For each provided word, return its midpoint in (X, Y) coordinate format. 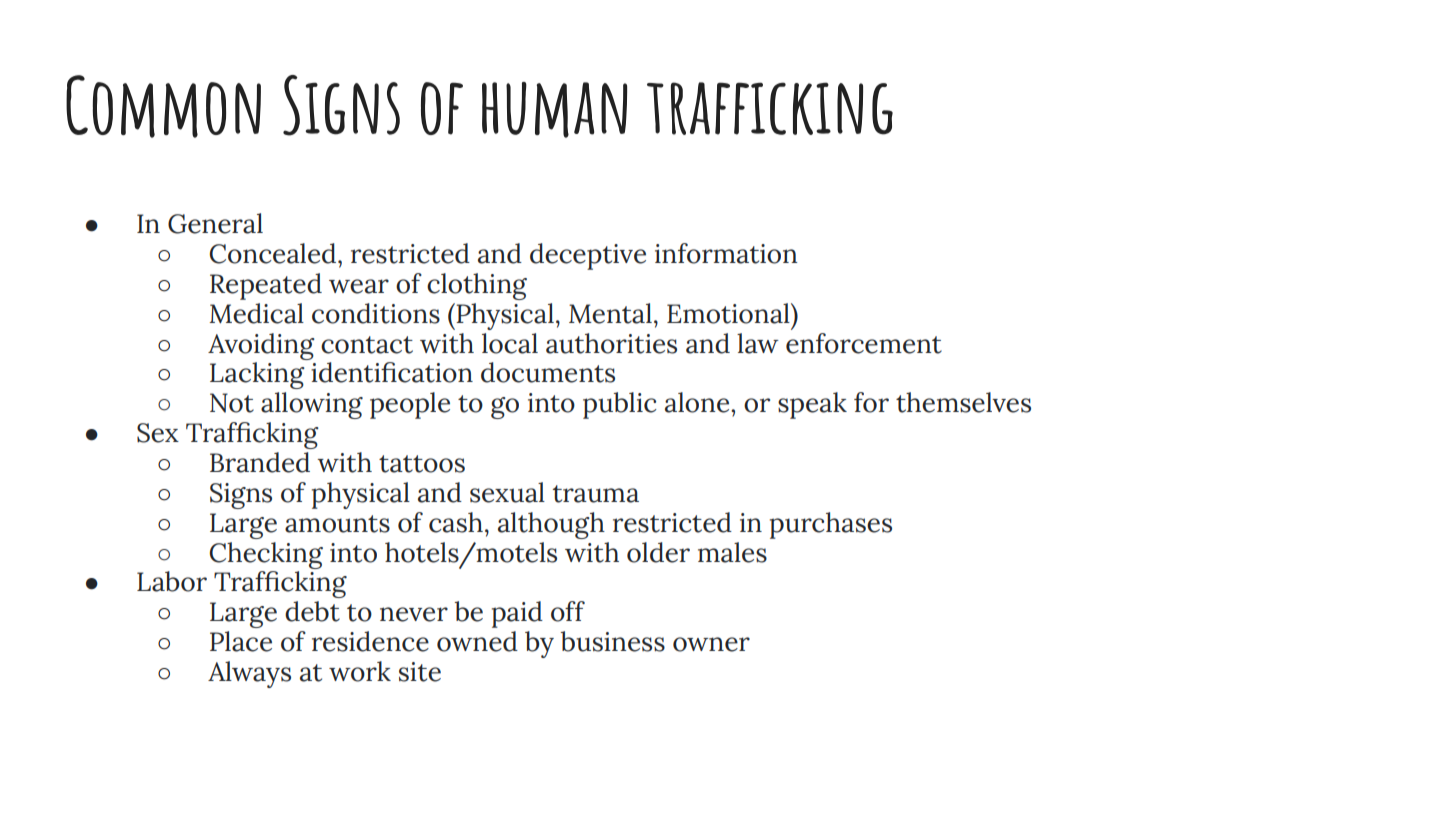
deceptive (588, 256)
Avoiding (261, 346)
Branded (260, 462)
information (726, 253)
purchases (831, 525)
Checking (266, 555)
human (554, 110)
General (215, 223)
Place (241, 641)
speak (812, 405)
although (551, 525)
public (620, 405)
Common (163, 106)
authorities (611, 343)
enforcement (864, 343)
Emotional (729, 313)
